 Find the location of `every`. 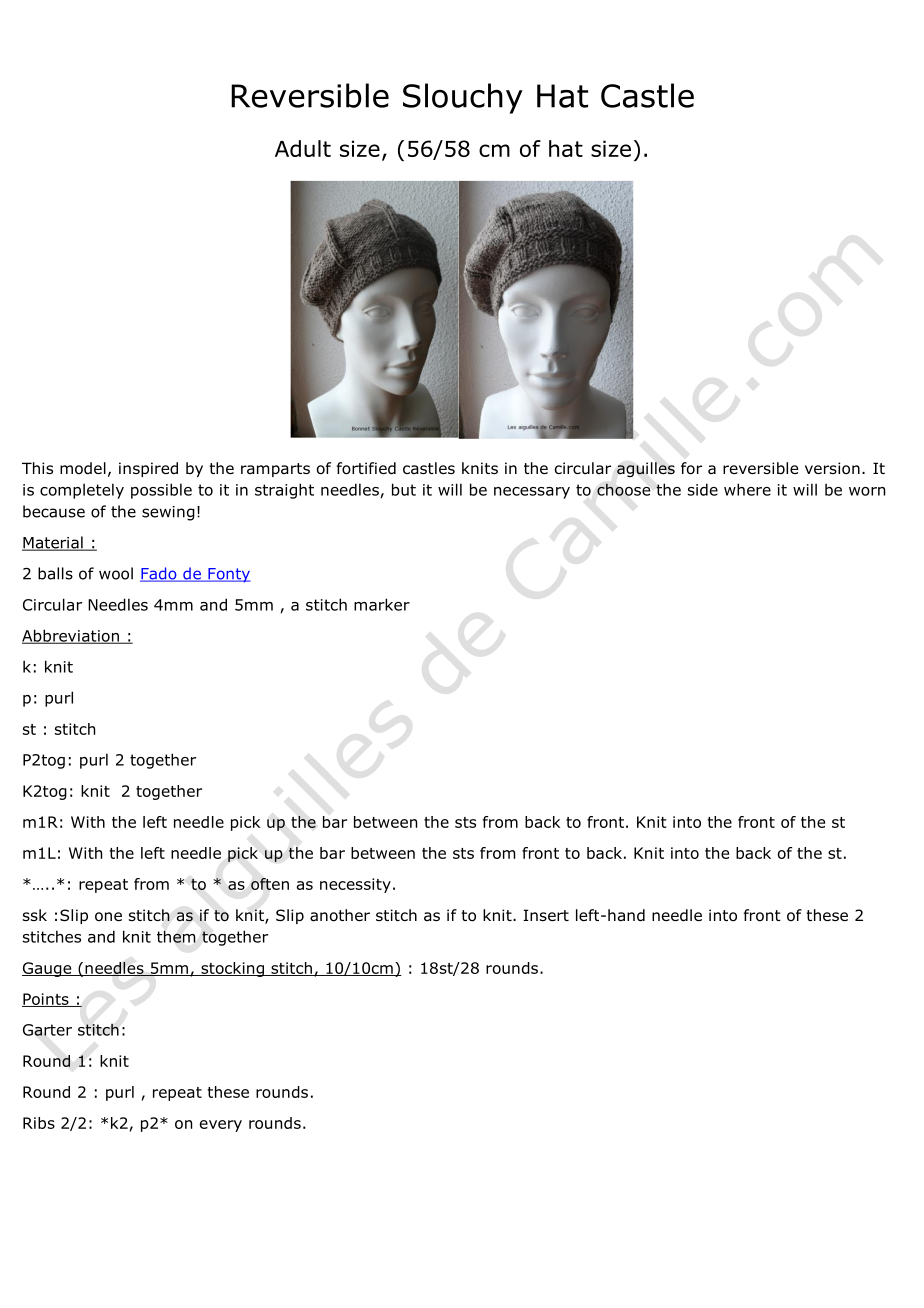

every is located at coordinates (221, 1126).
